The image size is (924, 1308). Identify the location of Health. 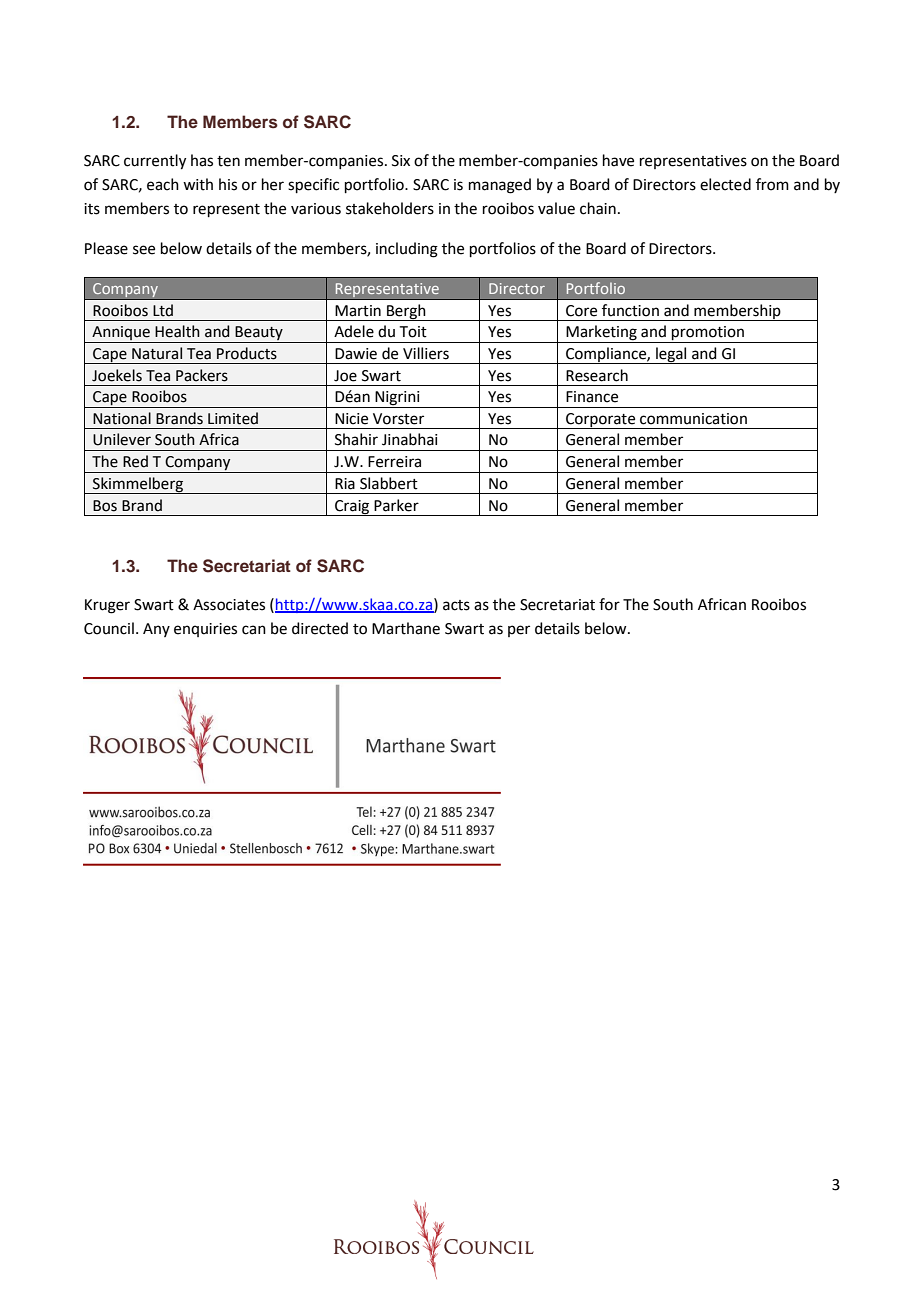
(177, 331).
